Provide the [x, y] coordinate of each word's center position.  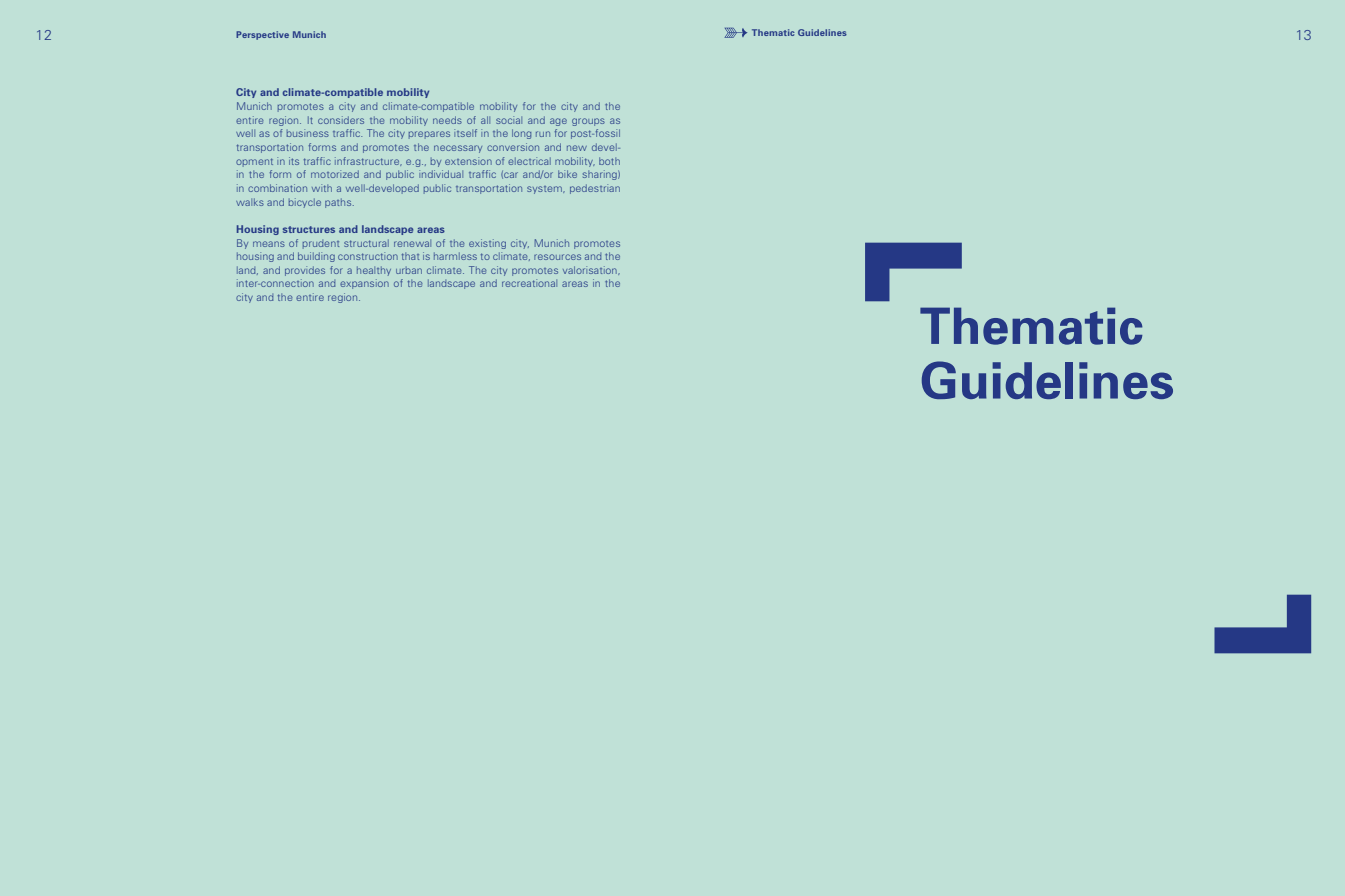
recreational [529, 283]
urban [409, 270]
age [558, 122]
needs [447, 120]
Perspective [262, 35]
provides [305, 271]
